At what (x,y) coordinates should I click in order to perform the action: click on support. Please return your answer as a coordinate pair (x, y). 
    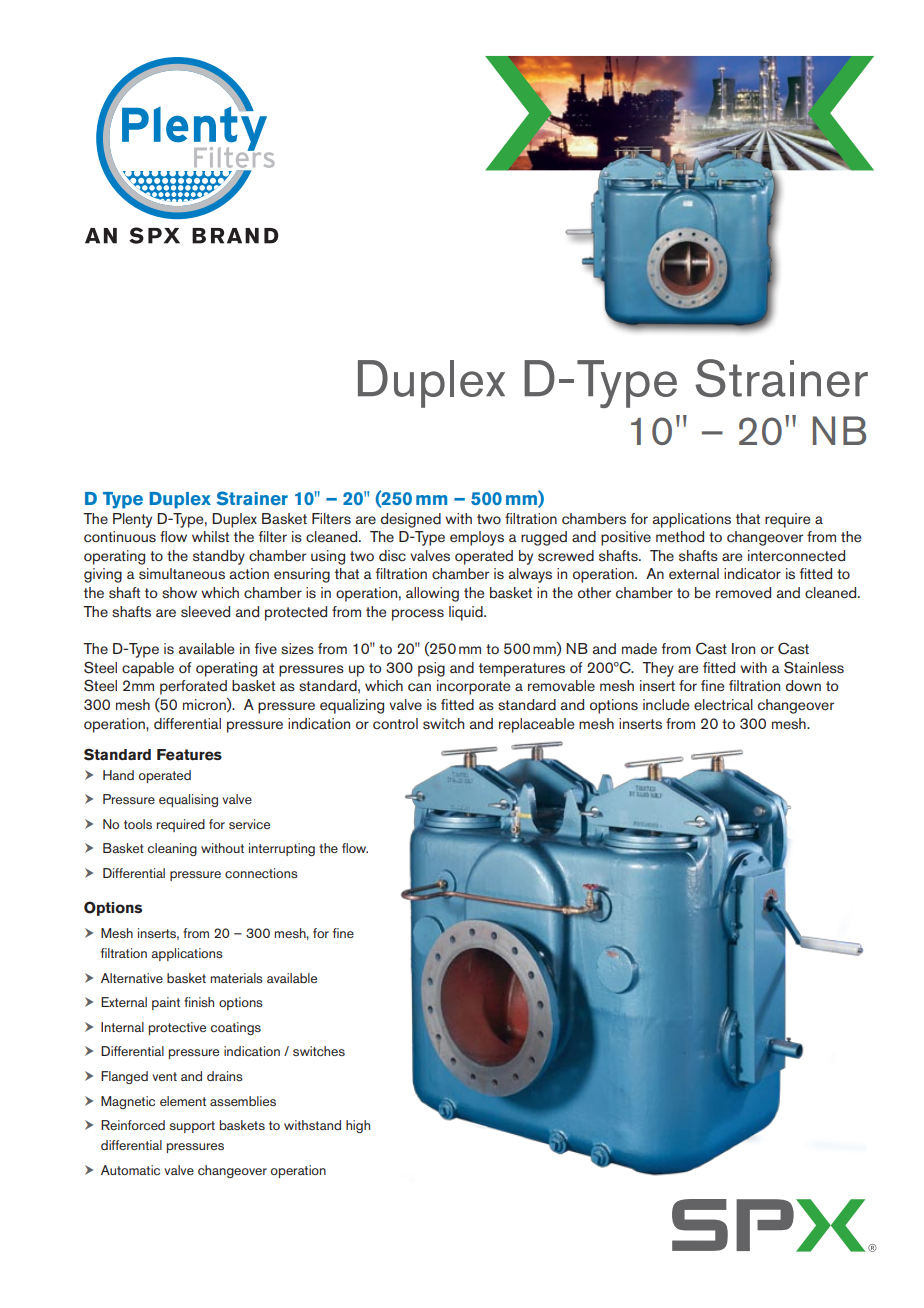
    Looking at the image, I should click on (192, 1127).
